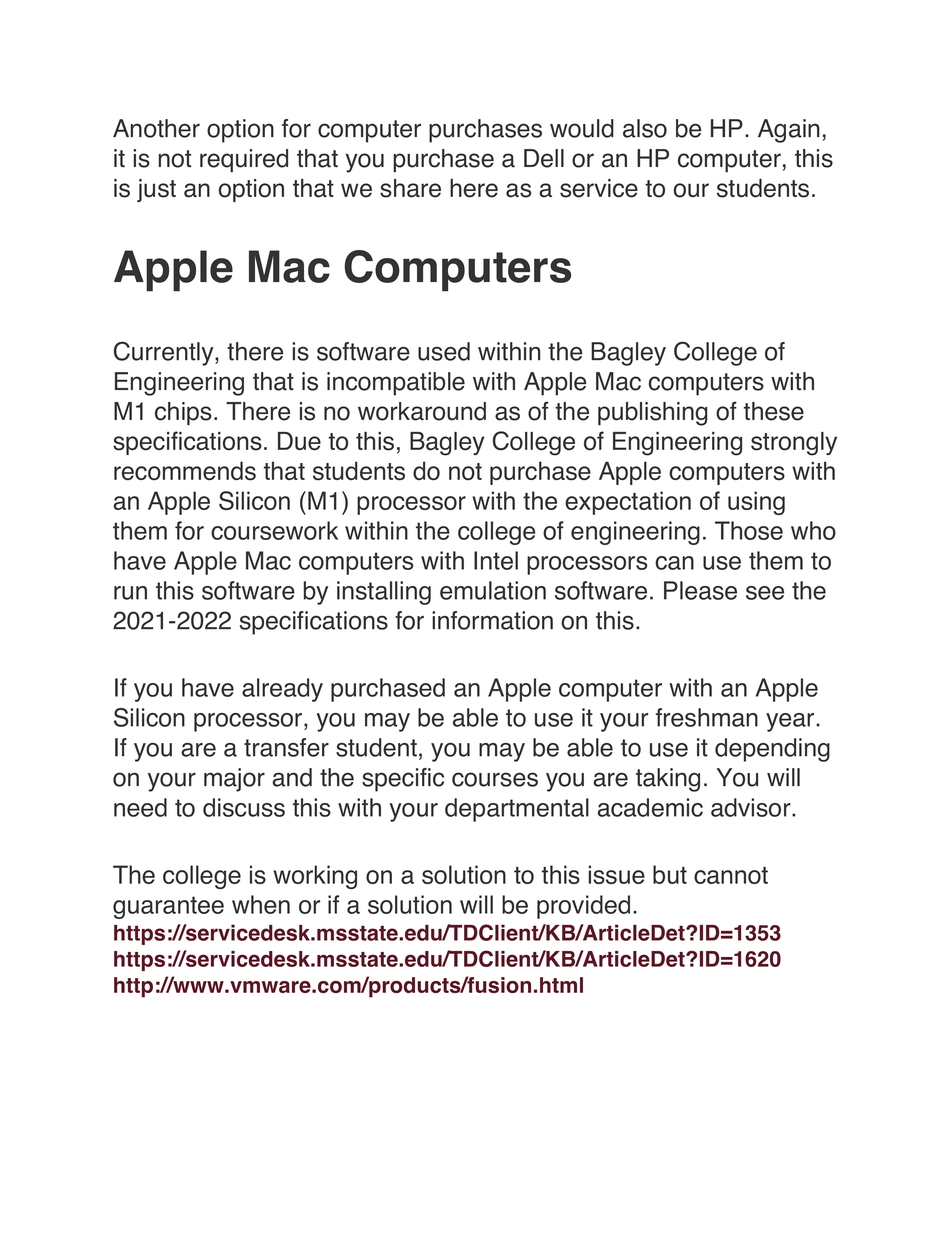 The height and width of the page is (1233, 952). I want to click on Dell, so click(544, 158).
